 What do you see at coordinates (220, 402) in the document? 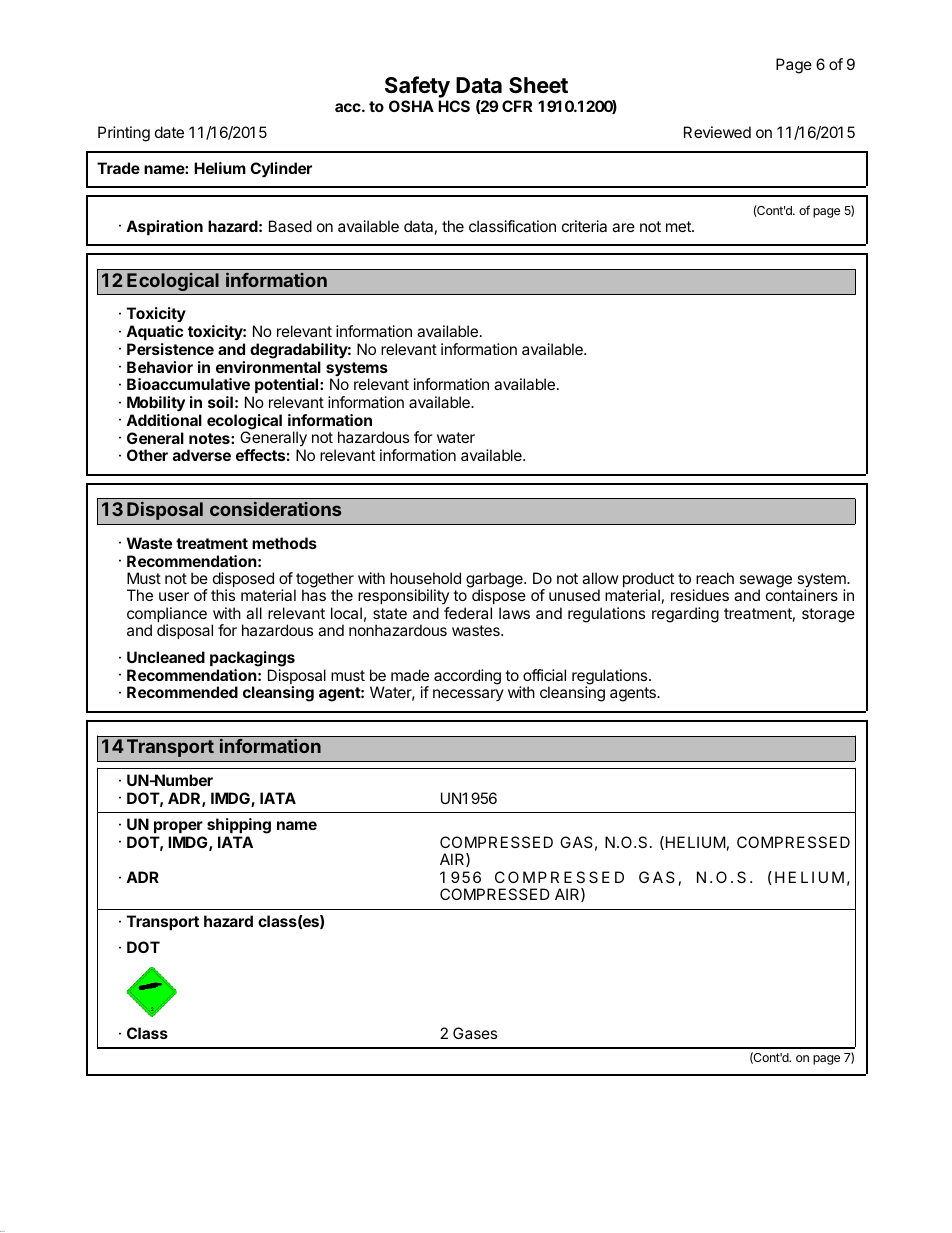
I see `soil` at bounding box center [220, 402].
